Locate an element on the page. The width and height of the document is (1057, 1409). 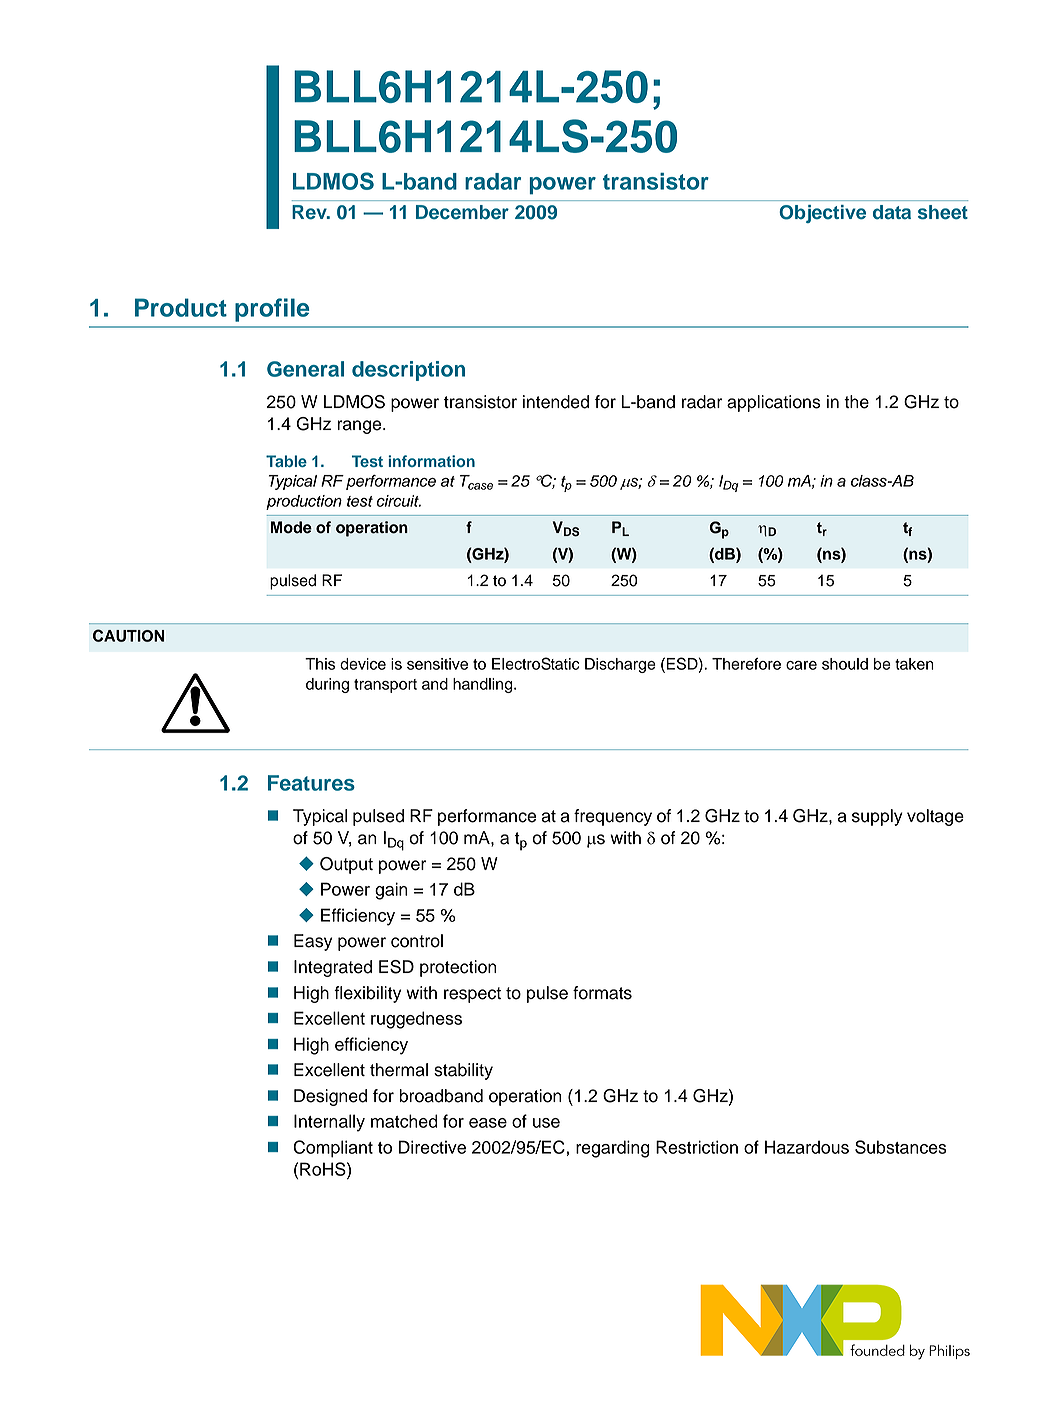
should is located at coordinates (845, 664).
